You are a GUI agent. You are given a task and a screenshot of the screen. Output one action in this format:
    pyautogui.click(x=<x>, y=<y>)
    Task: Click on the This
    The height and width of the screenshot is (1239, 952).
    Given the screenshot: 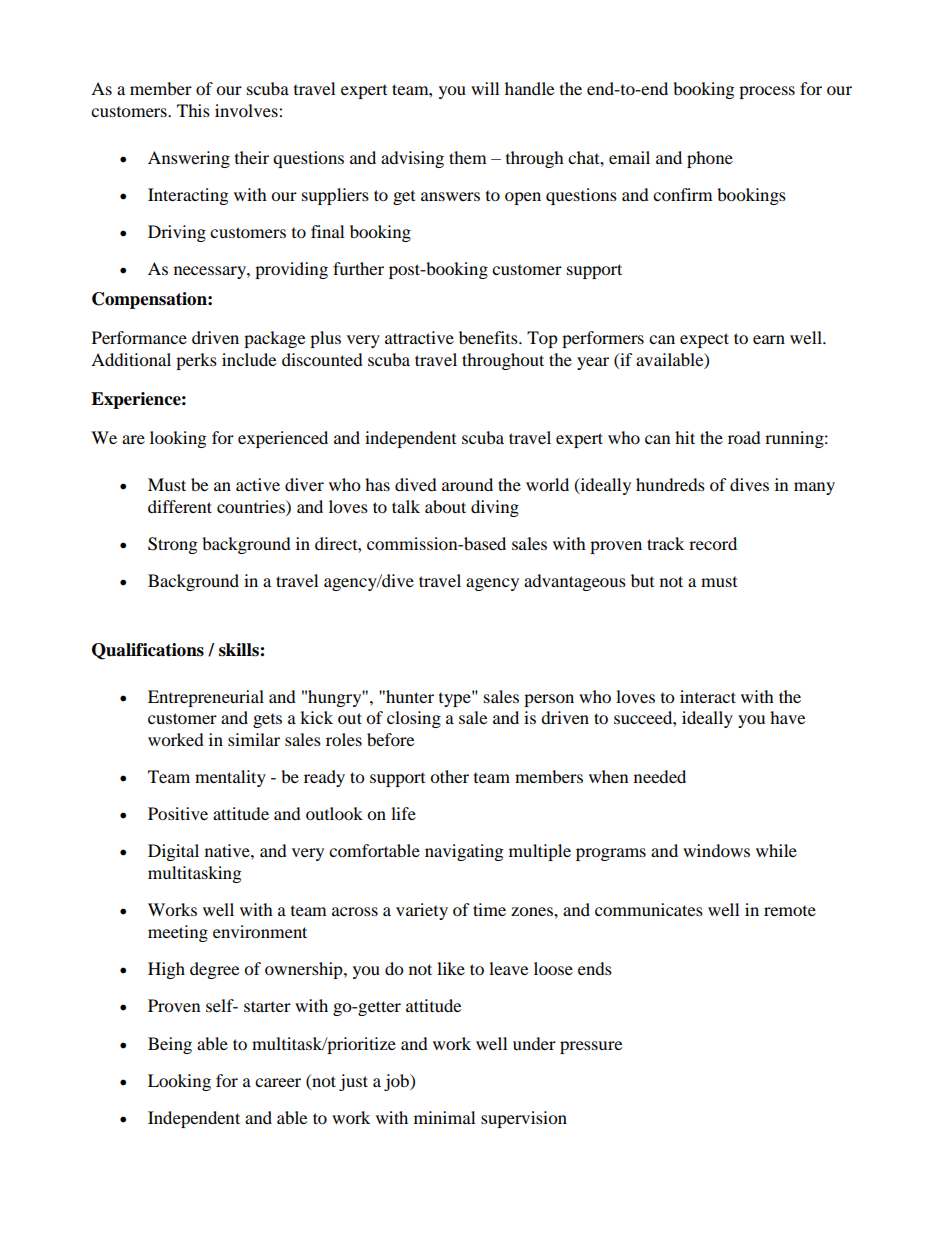 What is the action you would take?
    pyautogui.click(x=193, y=110)
